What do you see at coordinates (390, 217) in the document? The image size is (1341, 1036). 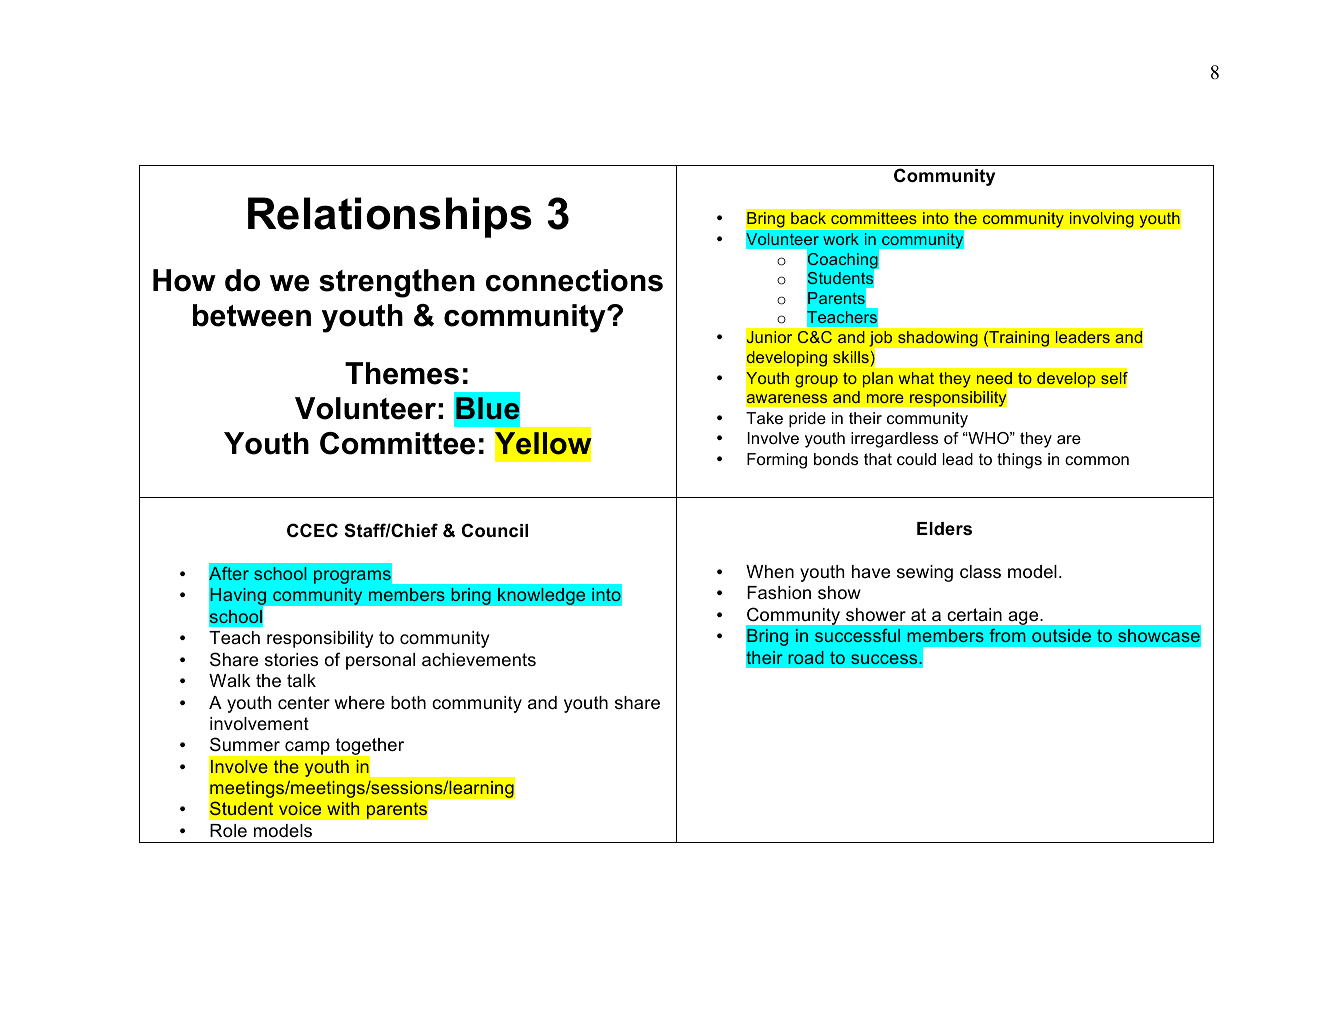 I see `Relationships` at bounding box center [390, 217].
